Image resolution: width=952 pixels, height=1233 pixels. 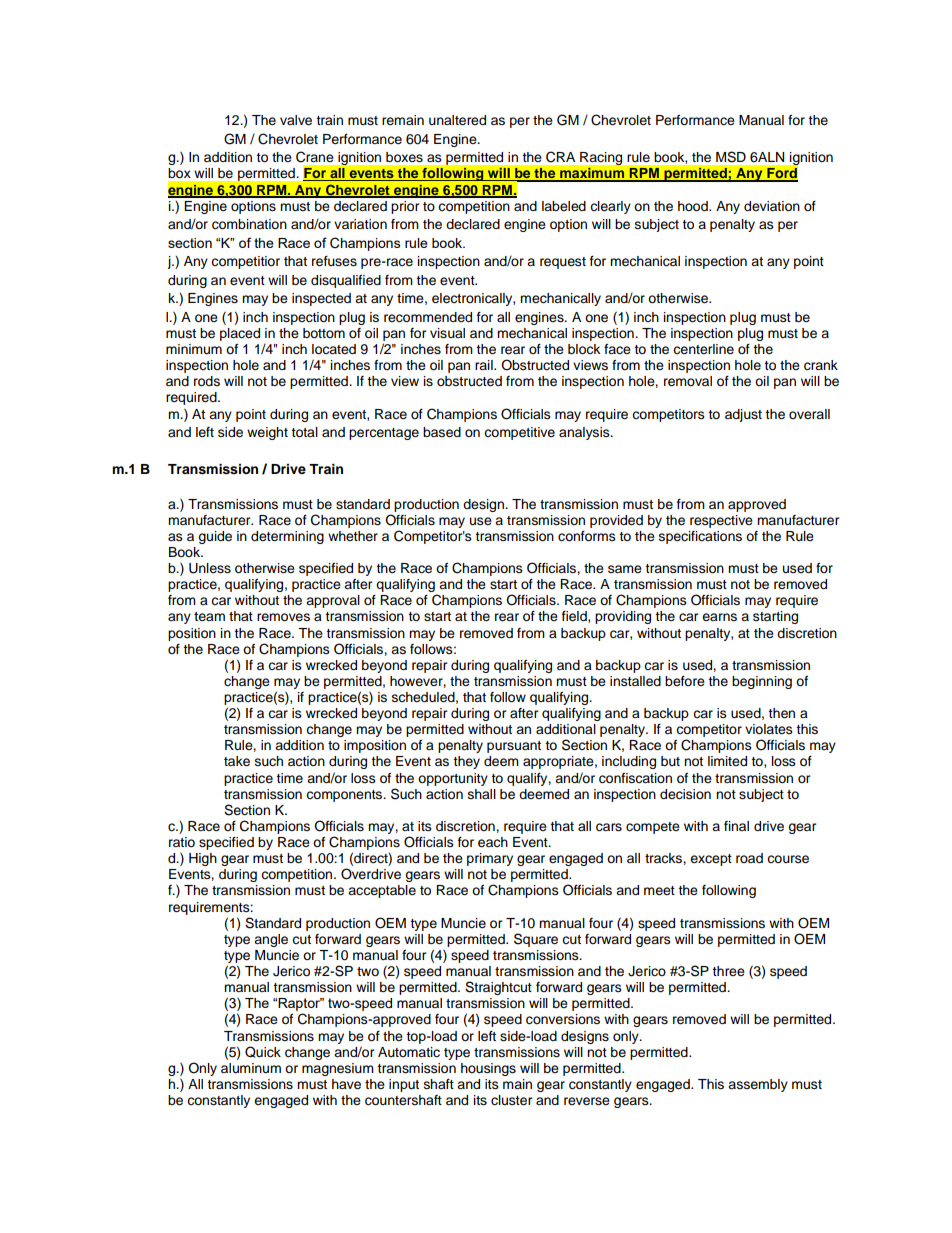 What do you see at coordinates (485, 365) in the screenshot?
I see `rail` at bounding box center [485, 365].
